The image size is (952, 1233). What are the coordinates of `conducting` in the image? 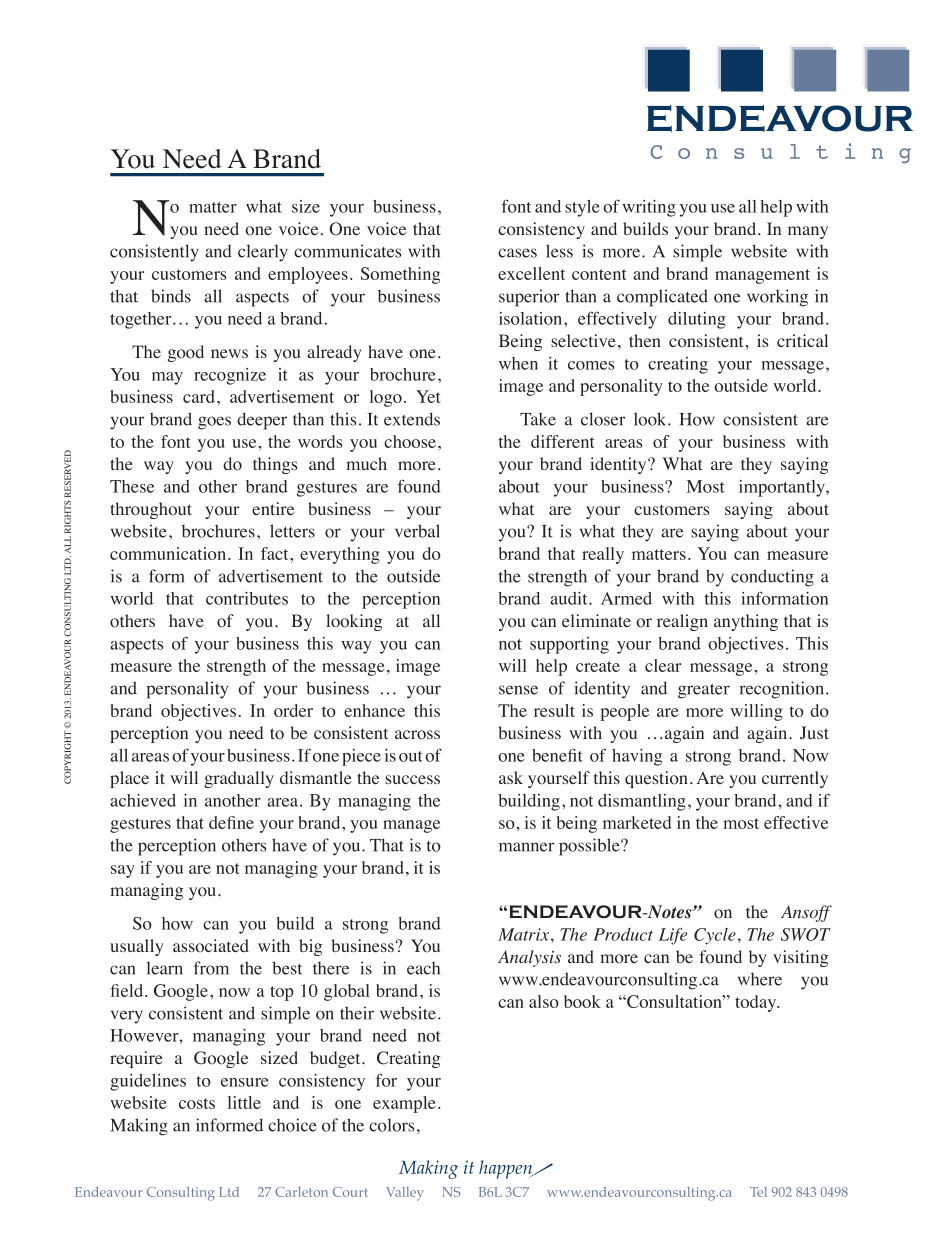 It's located at (772, 578).
